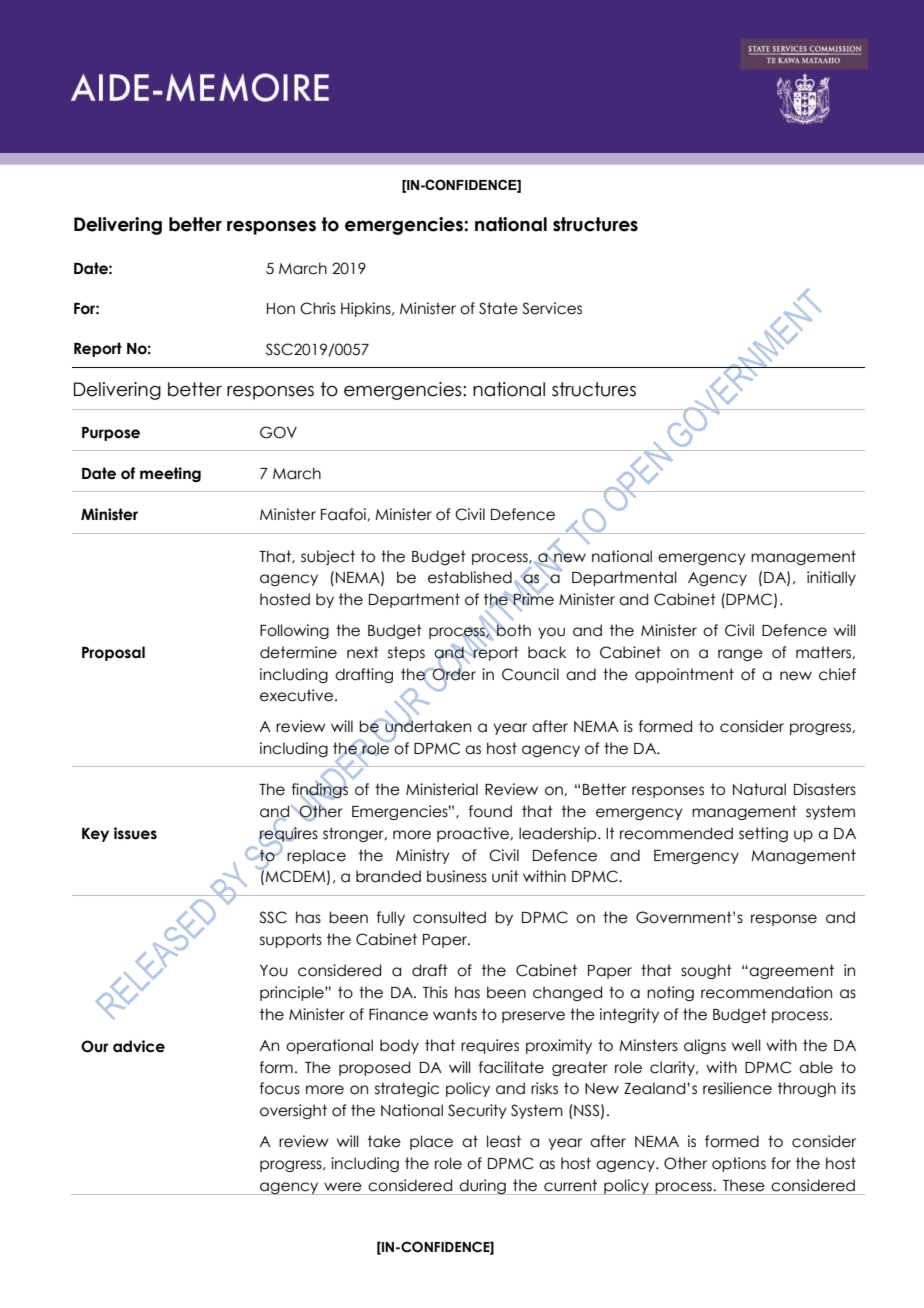  I want to click on State, so click(498, 308).
